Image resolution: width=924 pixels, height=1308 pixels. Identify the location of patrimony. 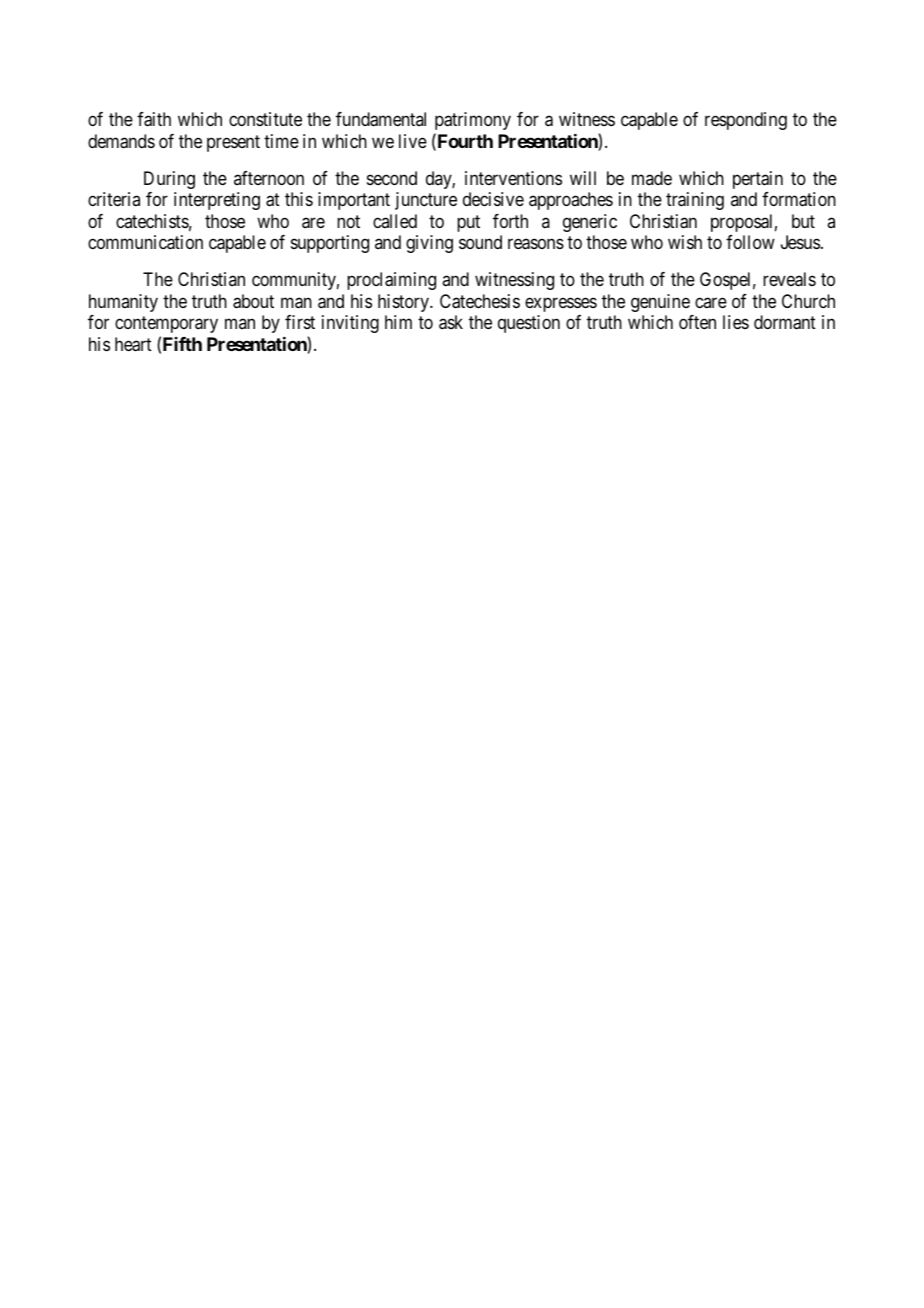
(473, 121).
